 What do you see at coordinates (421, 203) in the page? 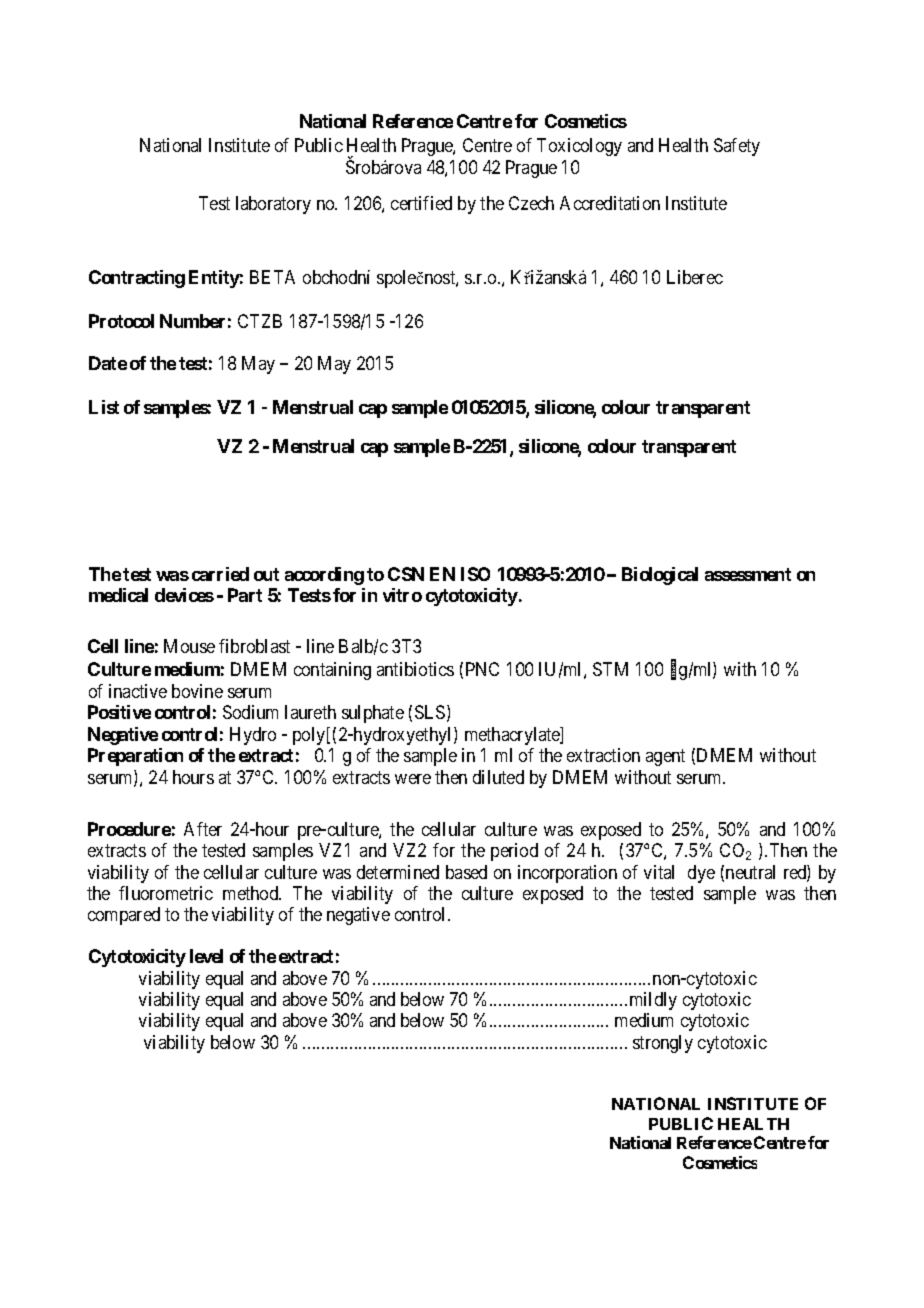
I see `certified` at bounding box center [421, 203].
